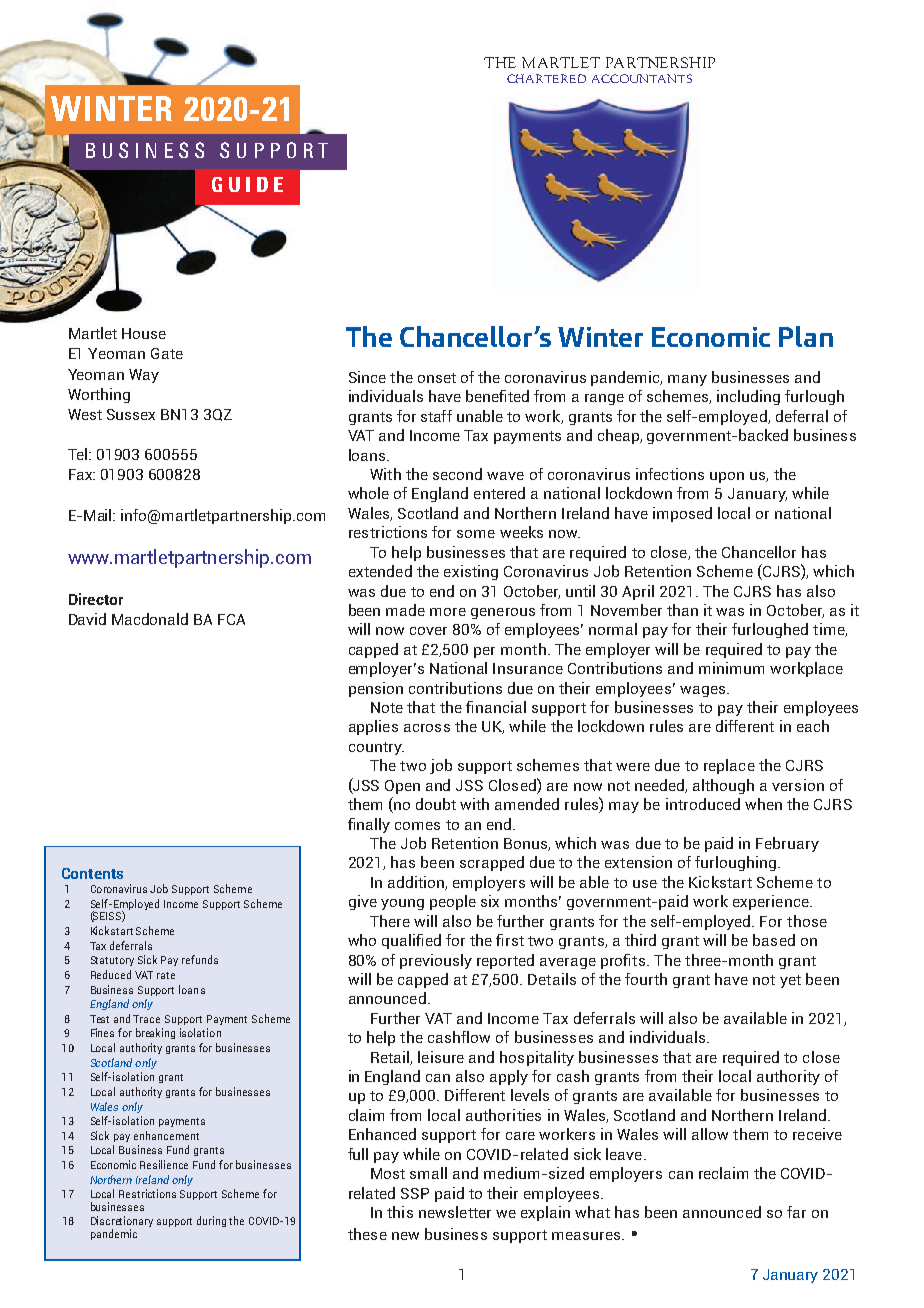 The width and height of the image is (924, 1308). I want to click on newsletter, so click(455, 1212).
